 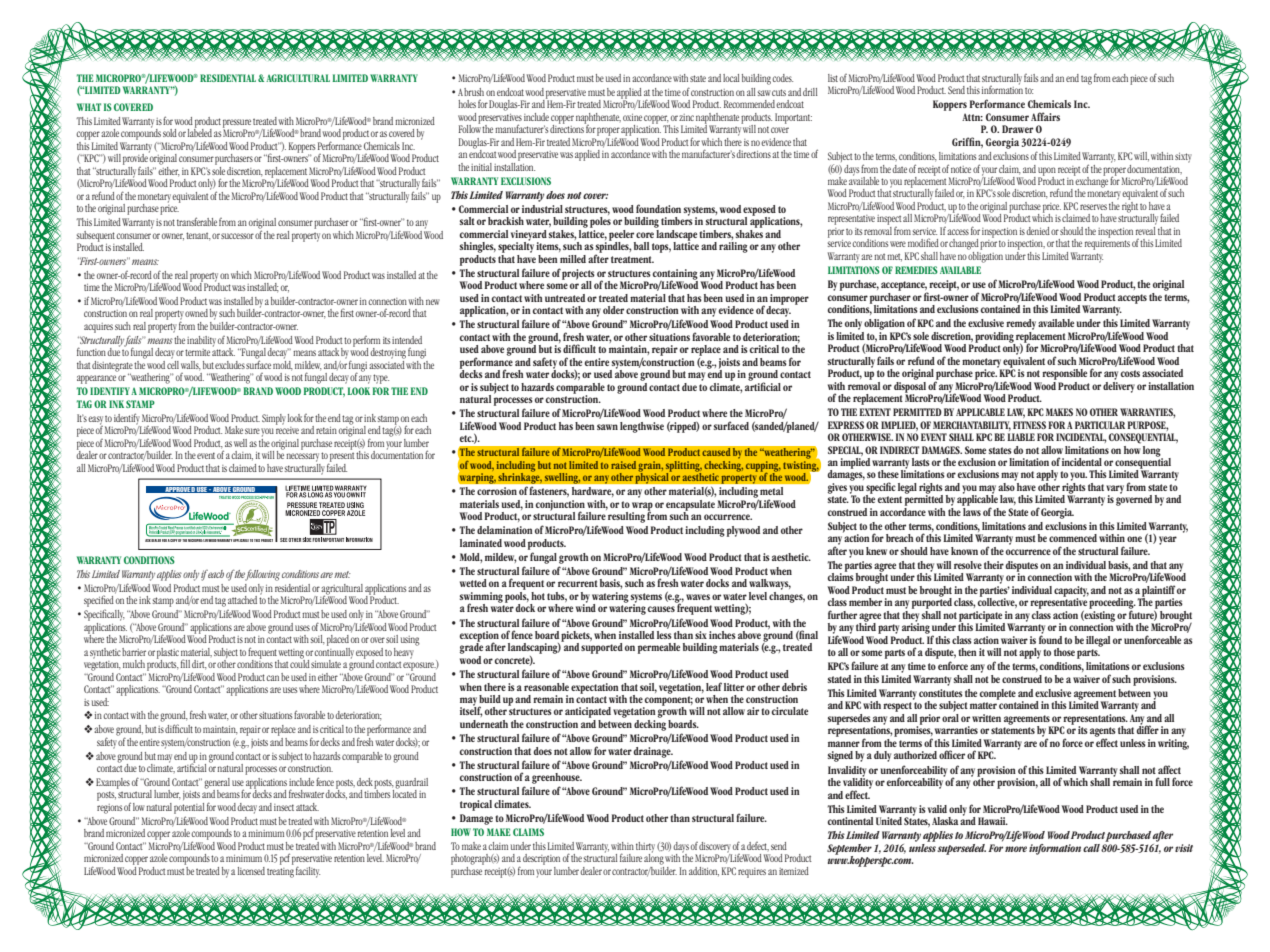 What do you see at coordinates (1132, 299) in the document?
I see `accepts` at bounding box center [1132, 299].
